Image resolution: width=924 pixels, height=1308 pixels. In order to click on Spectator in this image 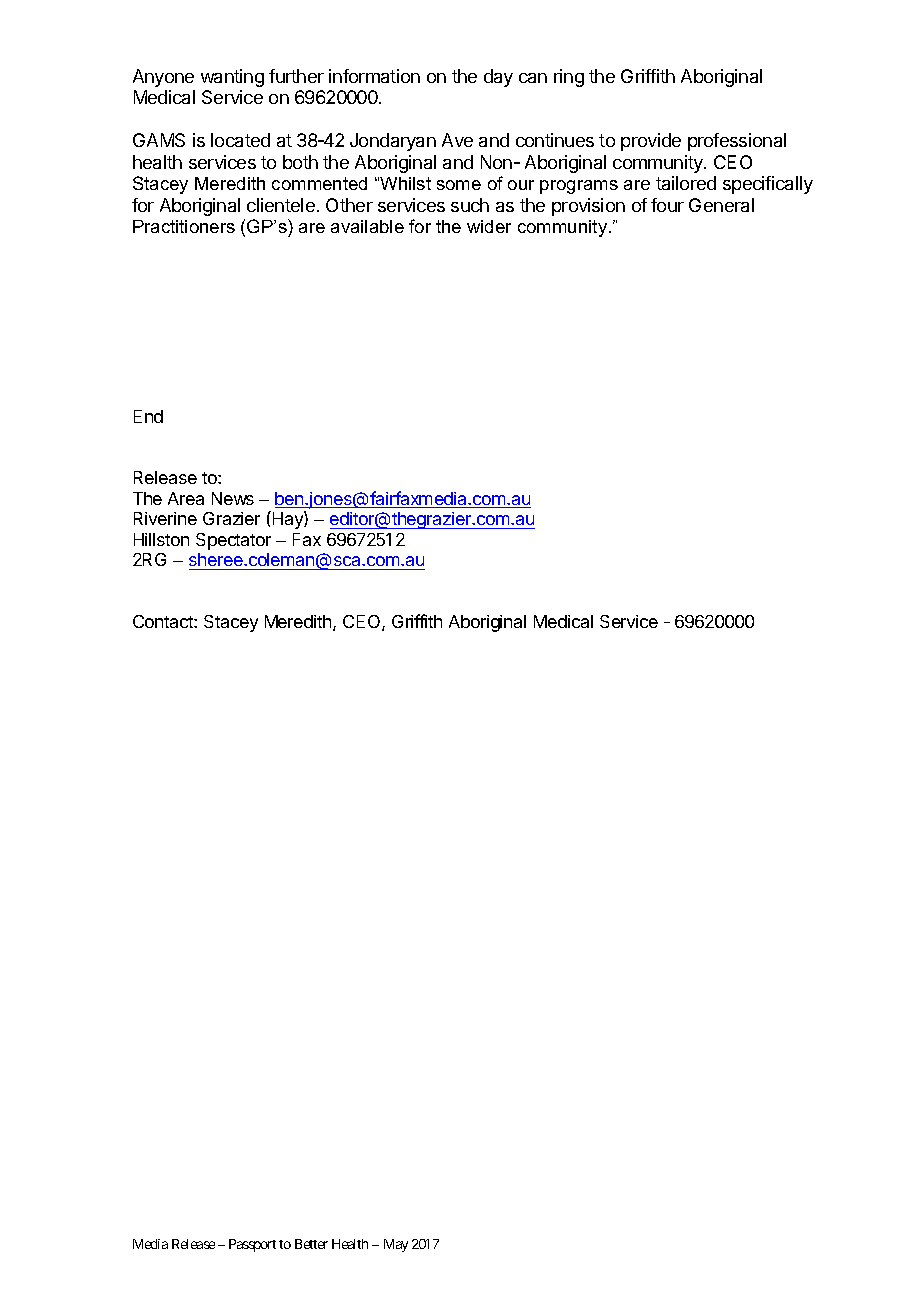, I will do `click(233, 541)`.
